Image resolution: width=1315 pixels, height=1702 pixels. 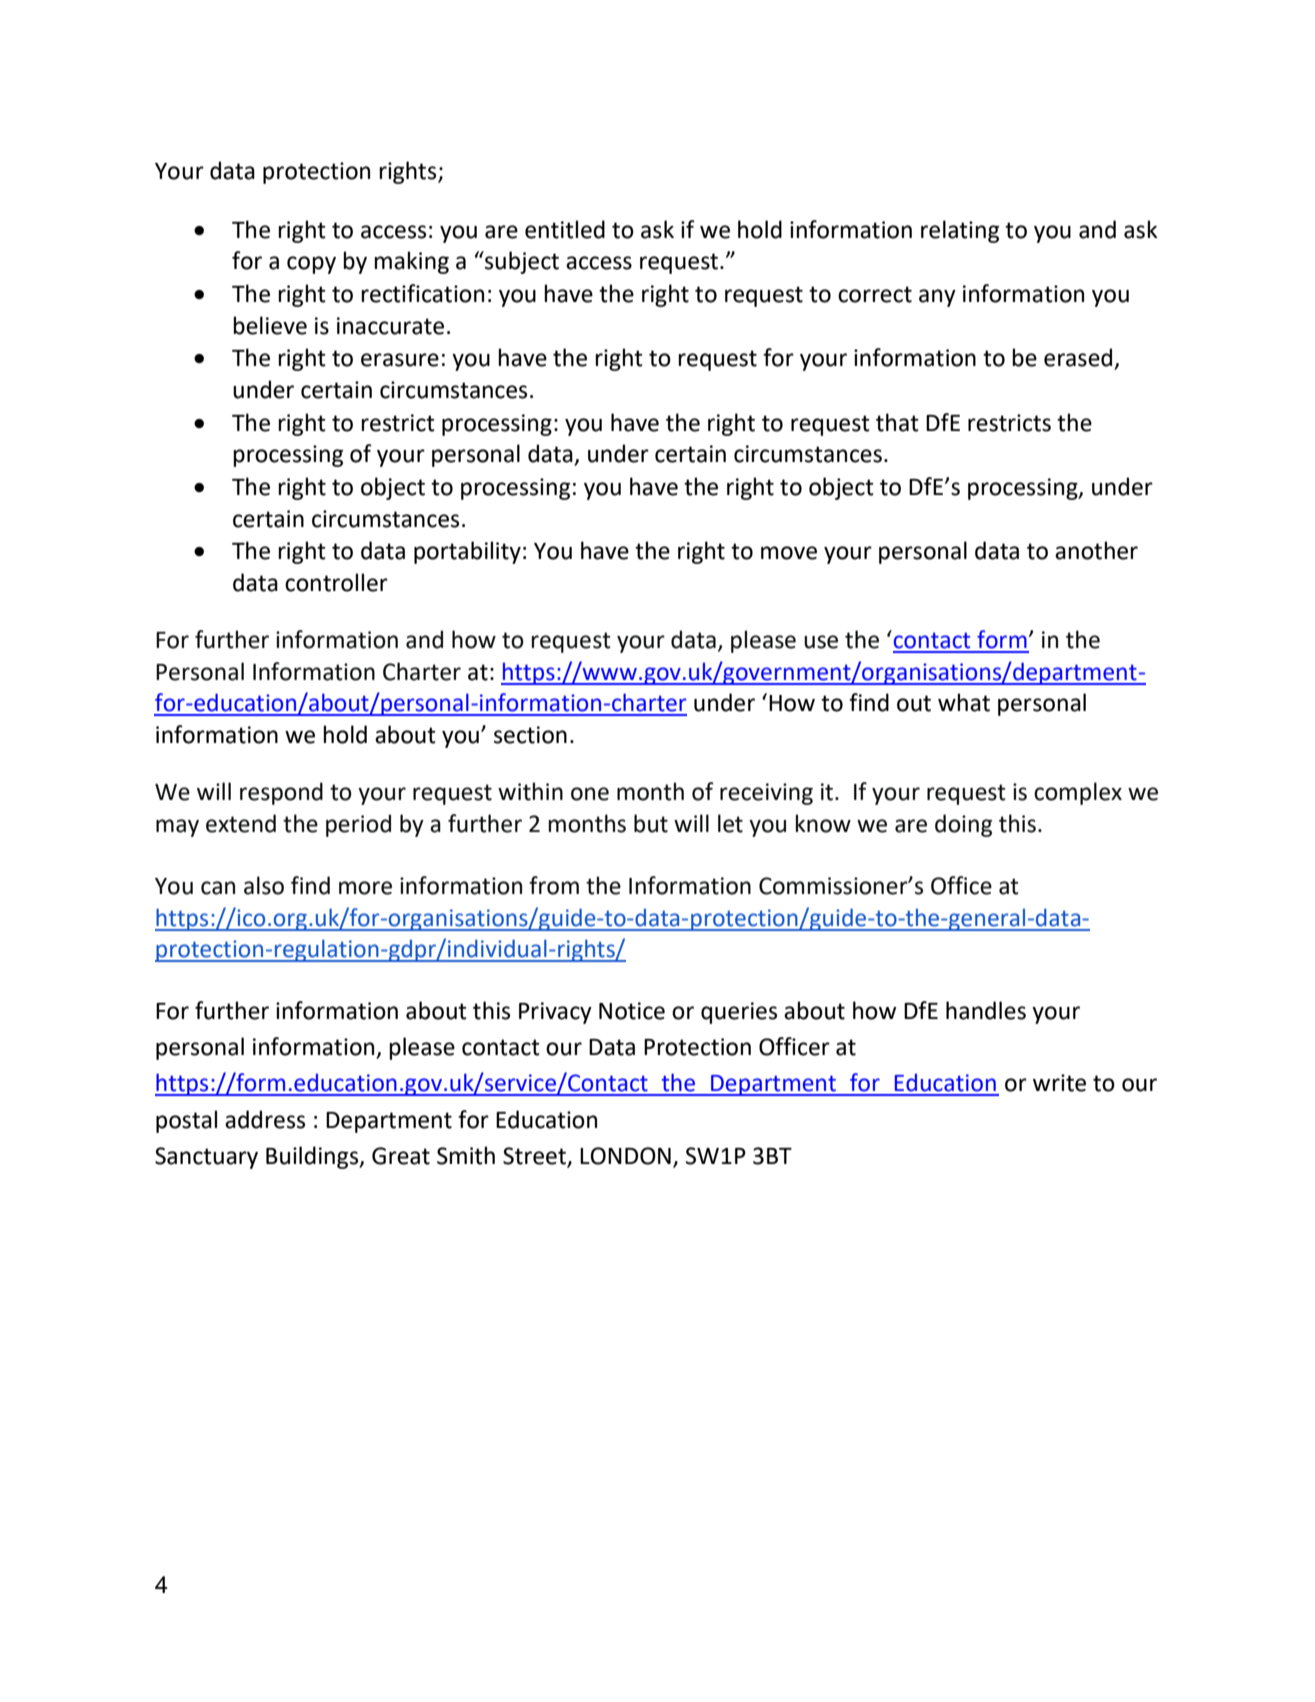 I want to click on entitled, so click(x=565, y=229).
